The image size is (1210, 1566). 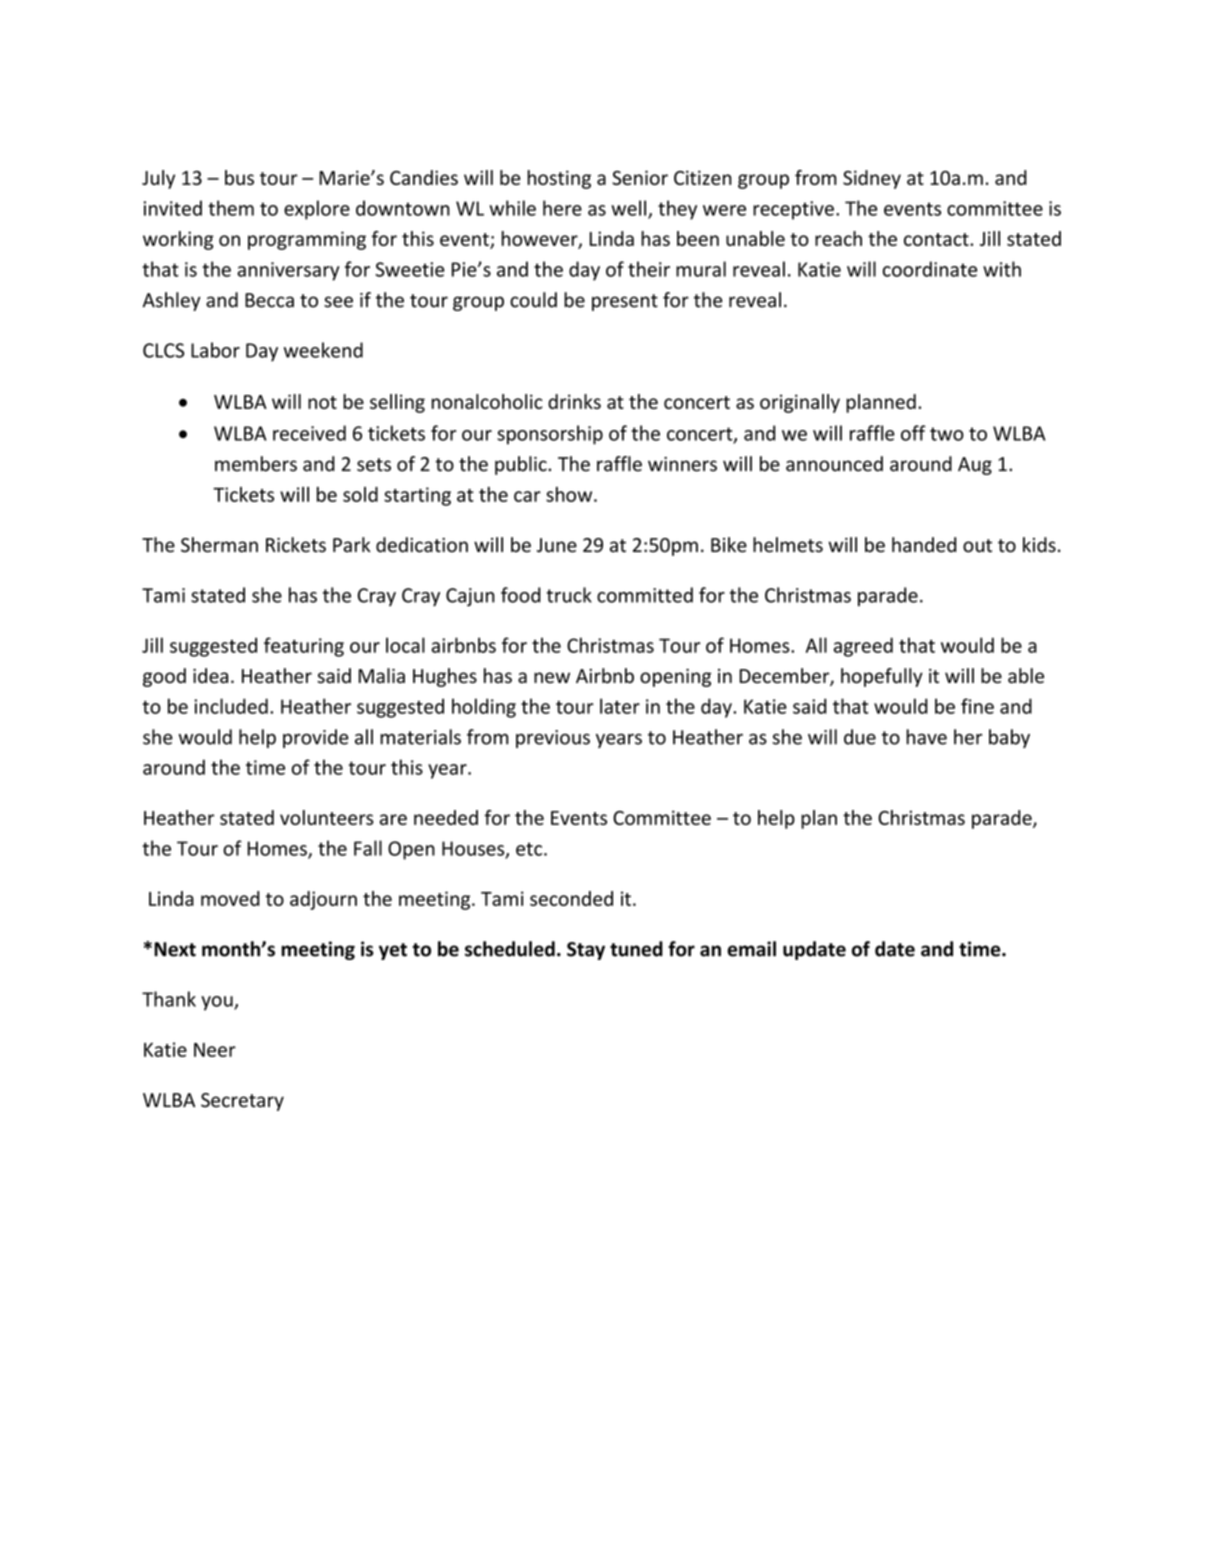 I want to click on Aug, so click(x=975, y=466).
